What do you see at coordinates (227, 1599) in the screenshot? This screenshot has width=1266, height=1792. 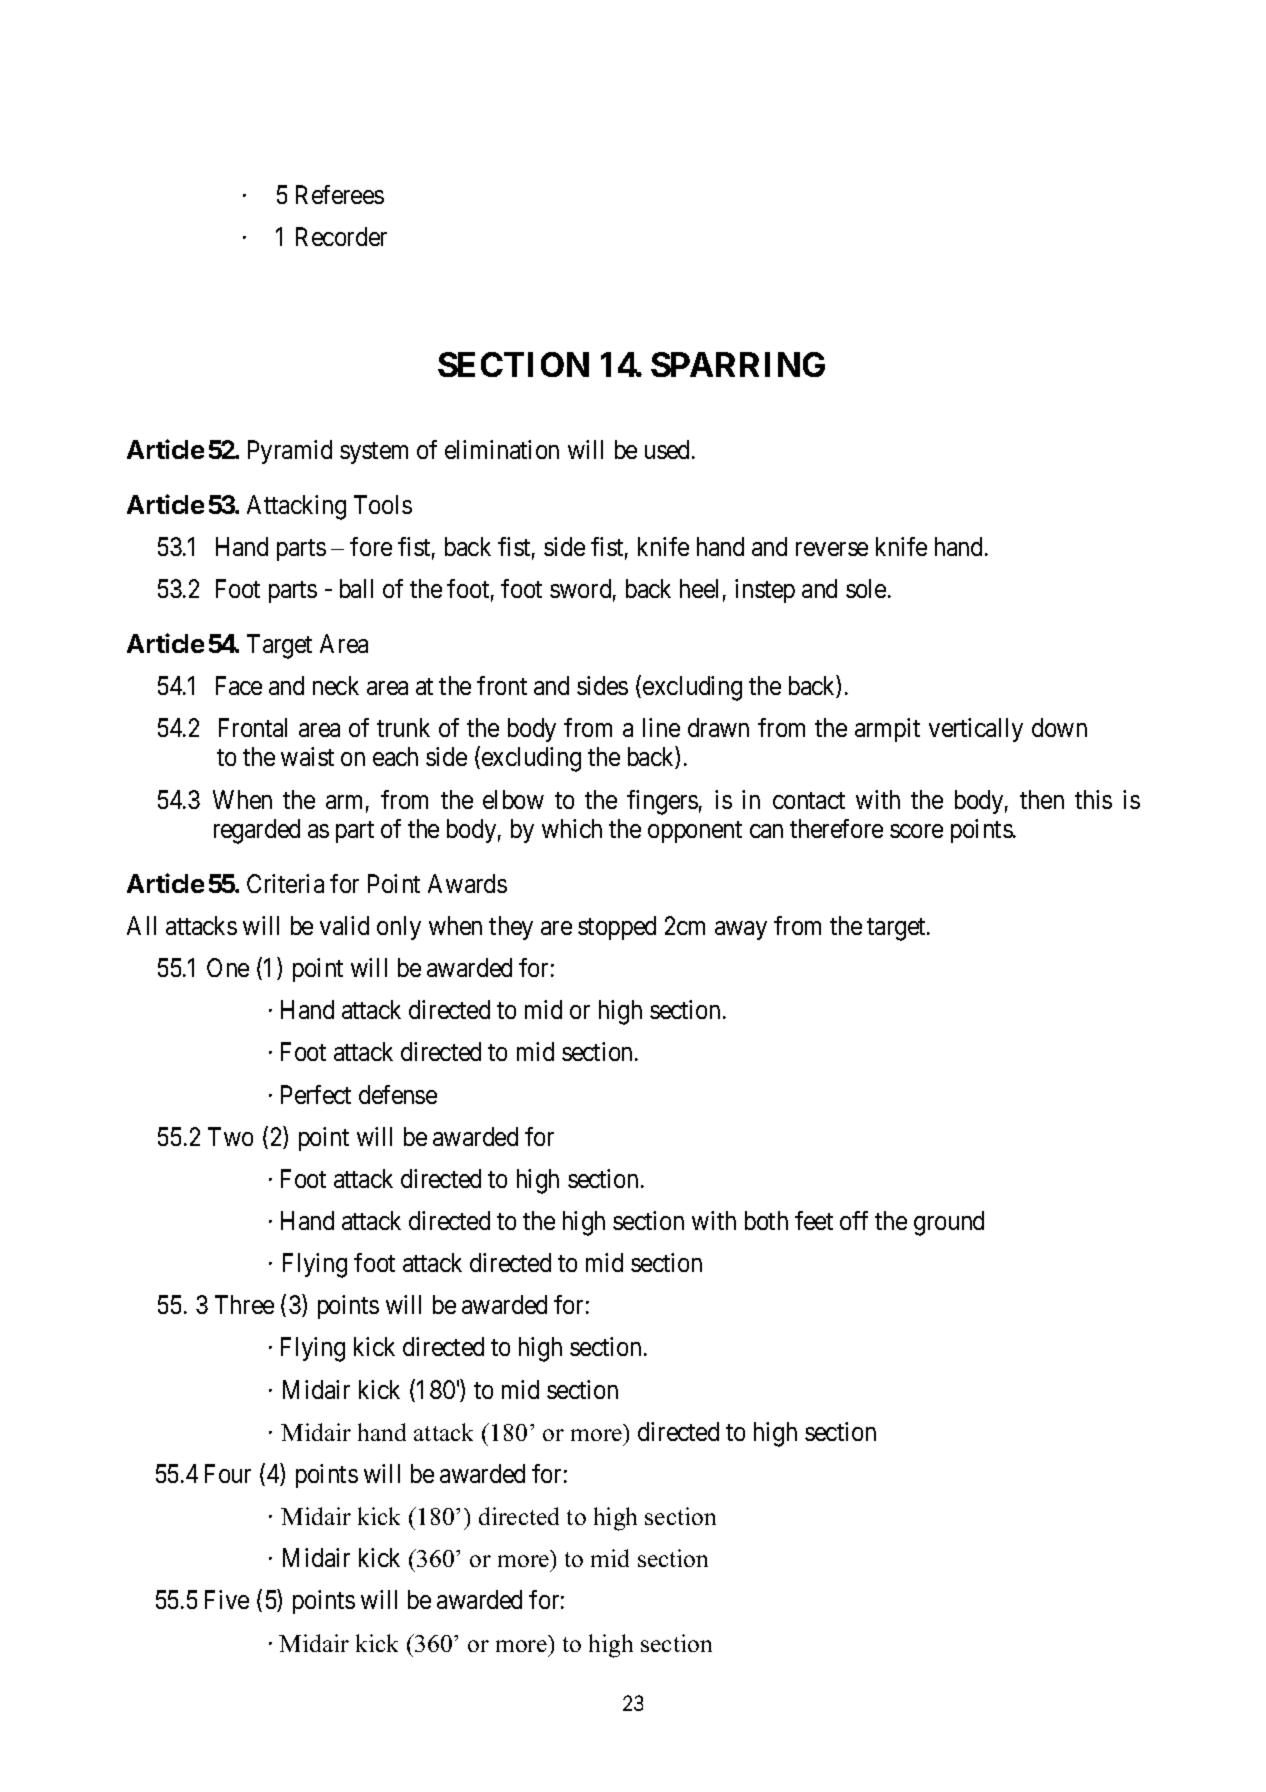 I see `Five` at bounding box center [227, 1599].
